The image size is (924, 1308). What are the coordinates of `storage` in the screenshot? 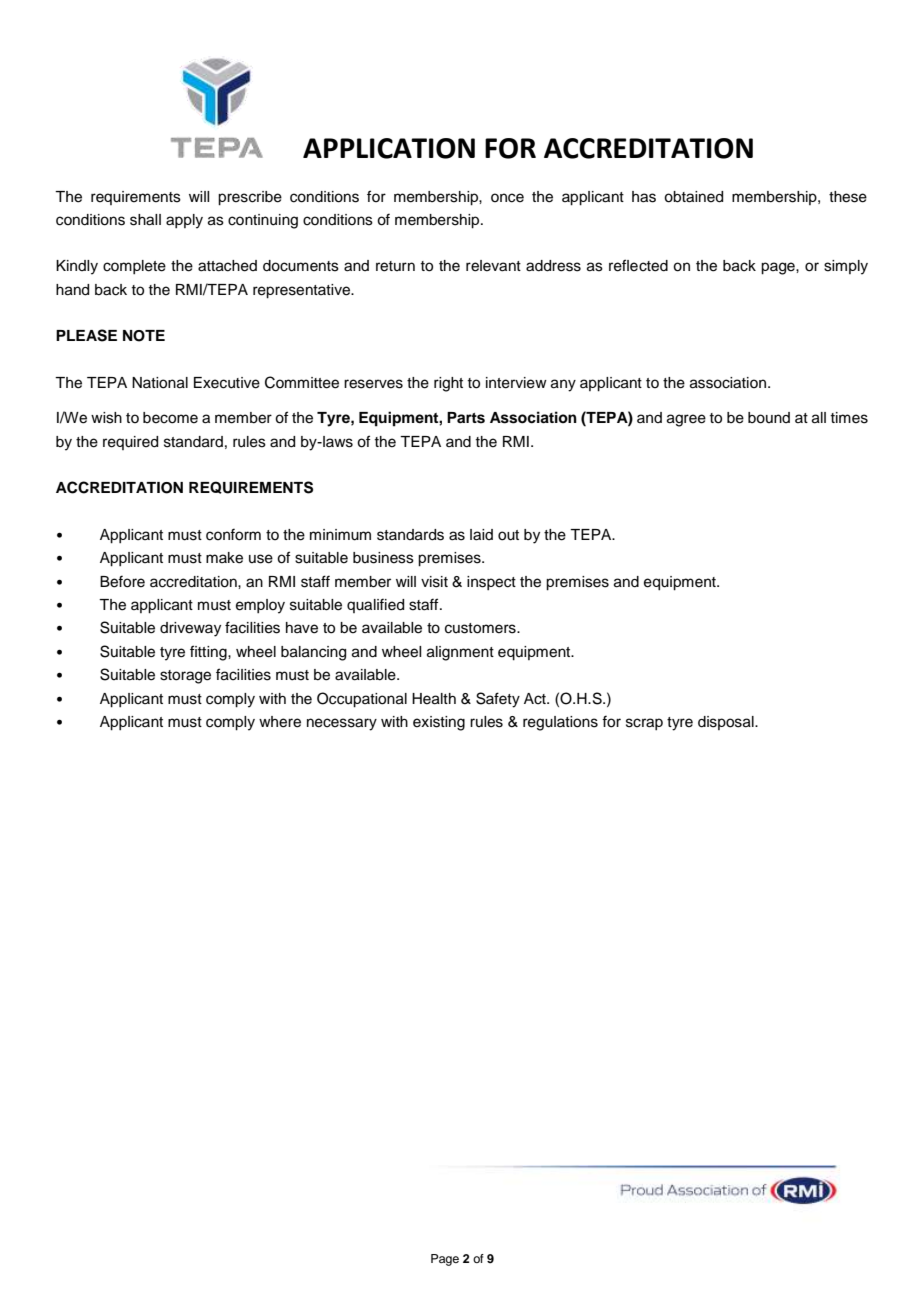 It's located at (185, 677).
